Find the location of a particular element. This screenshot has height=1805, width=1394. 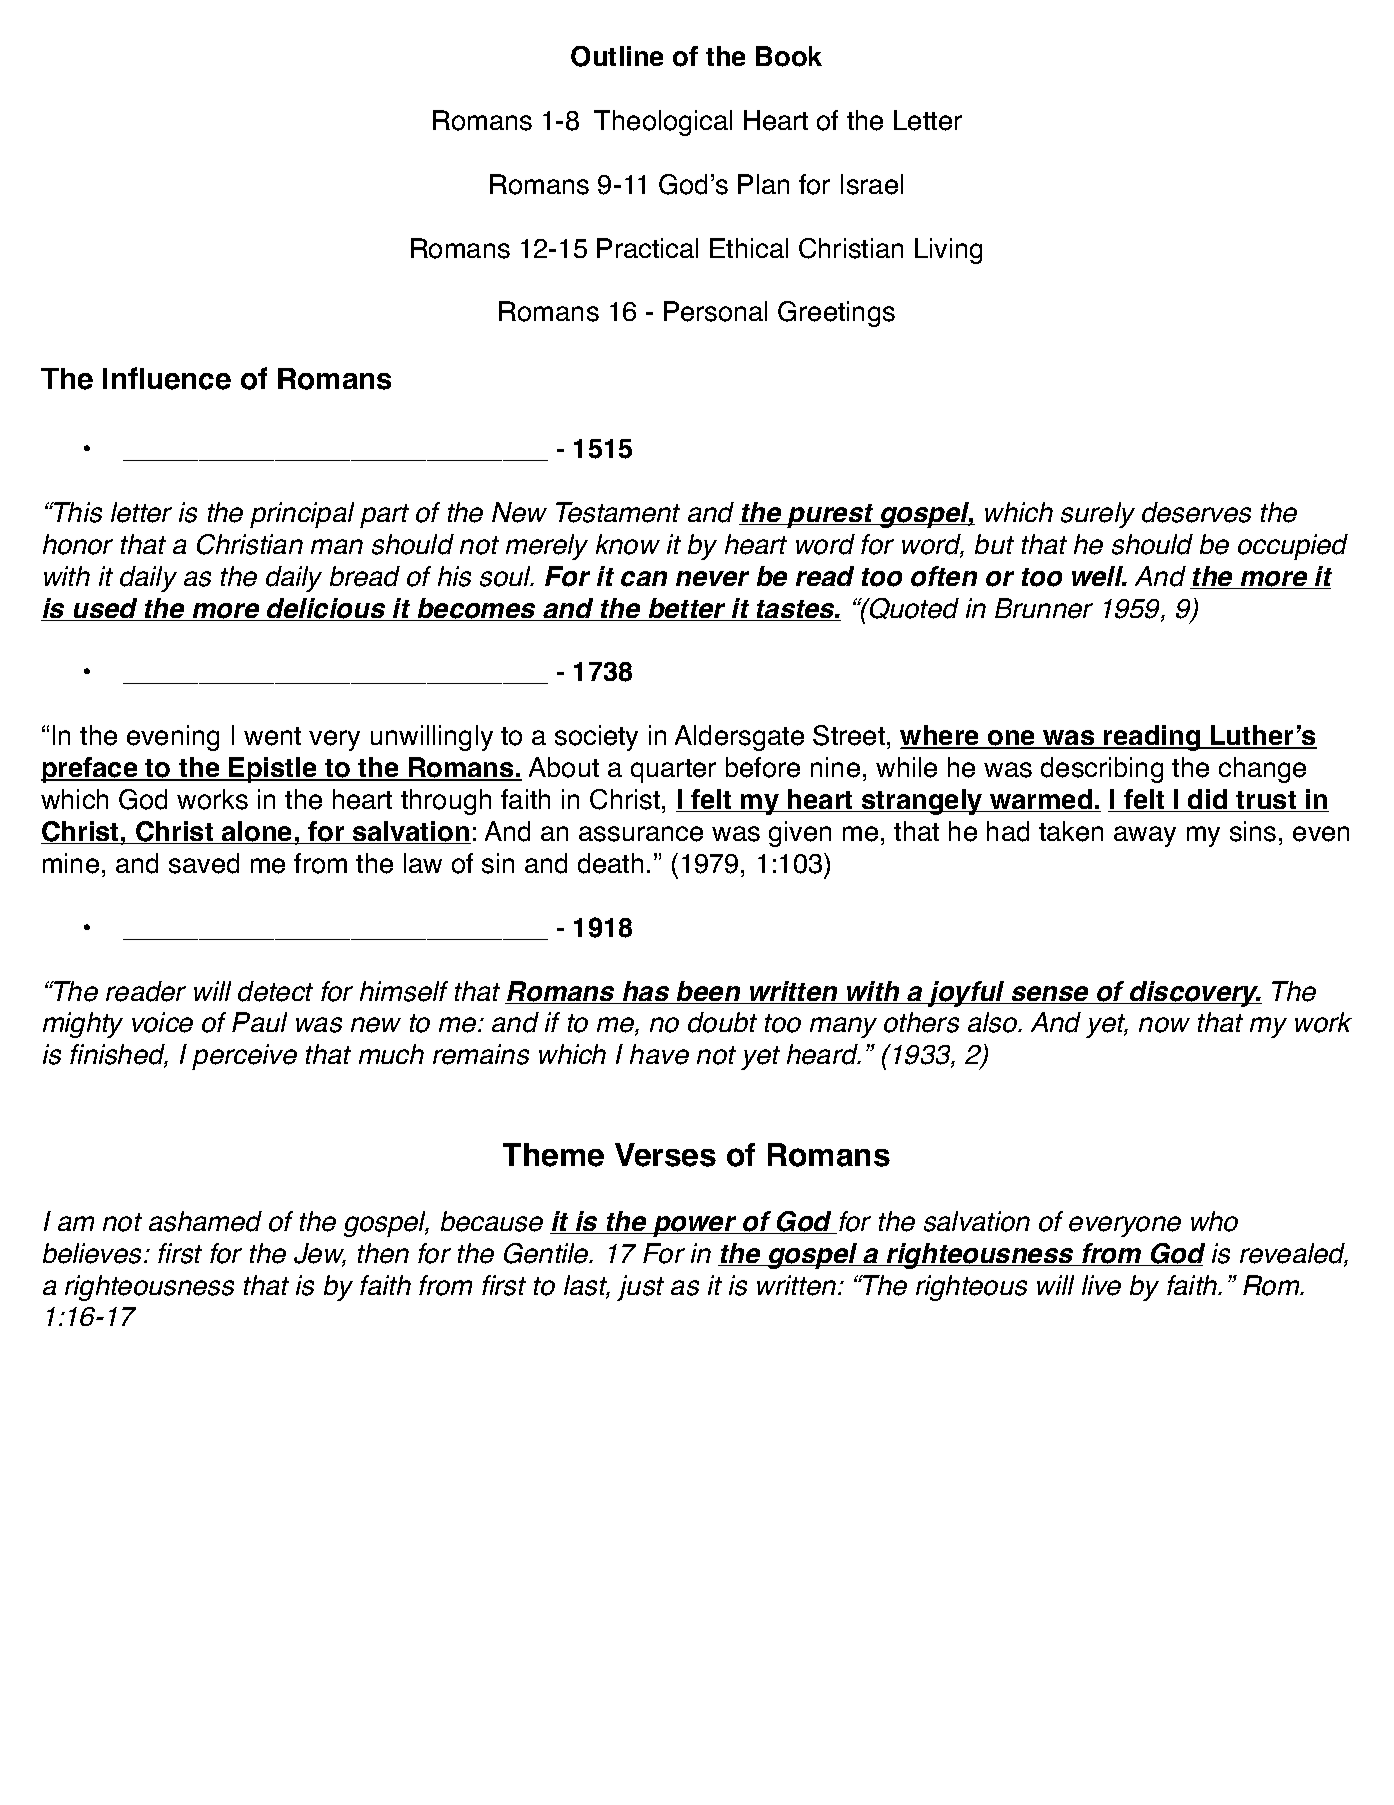

principal is located at coordinates (302, 515).
